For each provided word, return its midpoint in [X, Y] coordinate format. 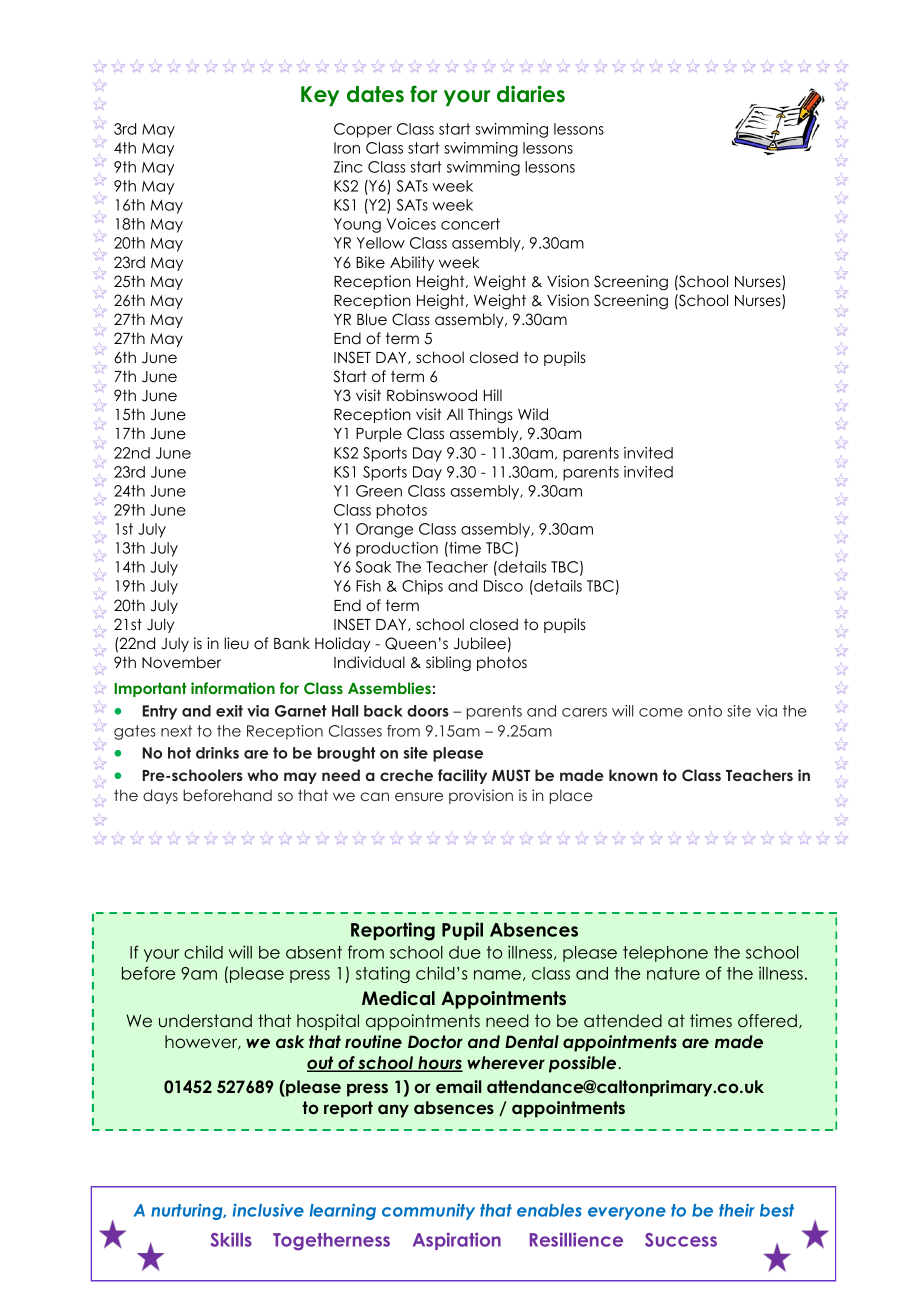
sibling [448, 664]
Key [320, 96]
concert [470, 224]
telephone [665, 954]
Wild [533, 414]
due [465, 952]
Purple [379, 434]
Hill [493, 395]
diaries [531, 94]
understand [205, 1020]
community [428, 1212]
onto [705, 711]
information [233, 688]
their [737, 1210]
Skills [231, 1239]
